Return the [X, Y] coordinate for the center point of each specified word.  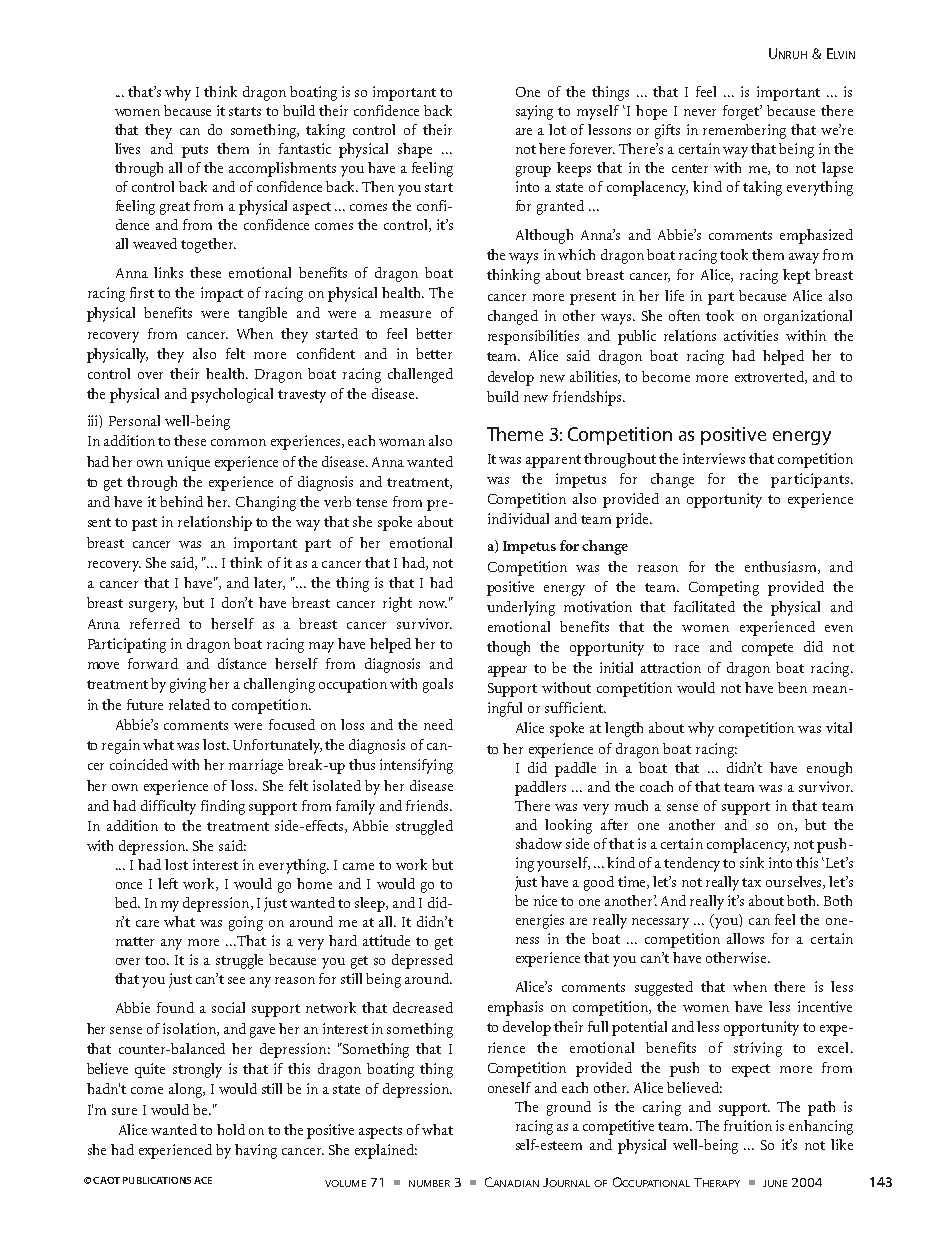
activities [751, 335]
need [438, 724]
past [144, 524]
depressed [422, 961]
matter [135, 941]
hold [231, 1129]
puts [195, 151]
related [189, 704]
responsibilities [533, 337]
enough [829, 769]
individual [518, 518]
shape [415, 150]
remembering [744, 131]
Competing [724, 588]
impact [222, 294]
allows [745, 938]
